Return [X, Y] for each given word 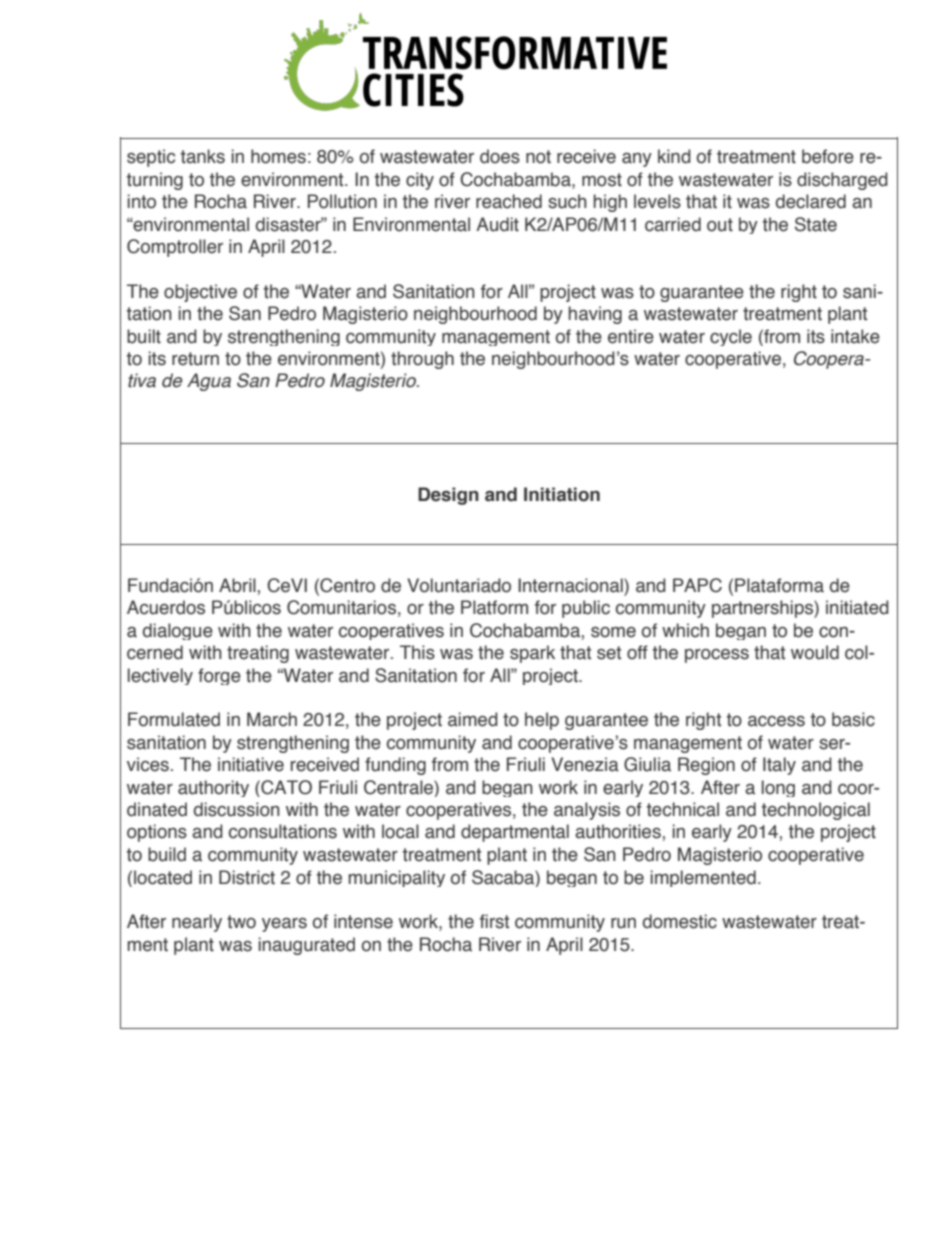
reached [509, 201]
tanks [203, 156]
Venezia [585, 764]
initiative [251, 764]
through [422, 360]
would [815, 652]
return [195, 359]
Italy [779, 766]
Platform [494, 607]
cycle [731, 337]
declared [811, 201]
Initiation [562, 494]
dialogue [178, 631]
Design [448, 496]
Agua [209, 382]
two [241, 922]
